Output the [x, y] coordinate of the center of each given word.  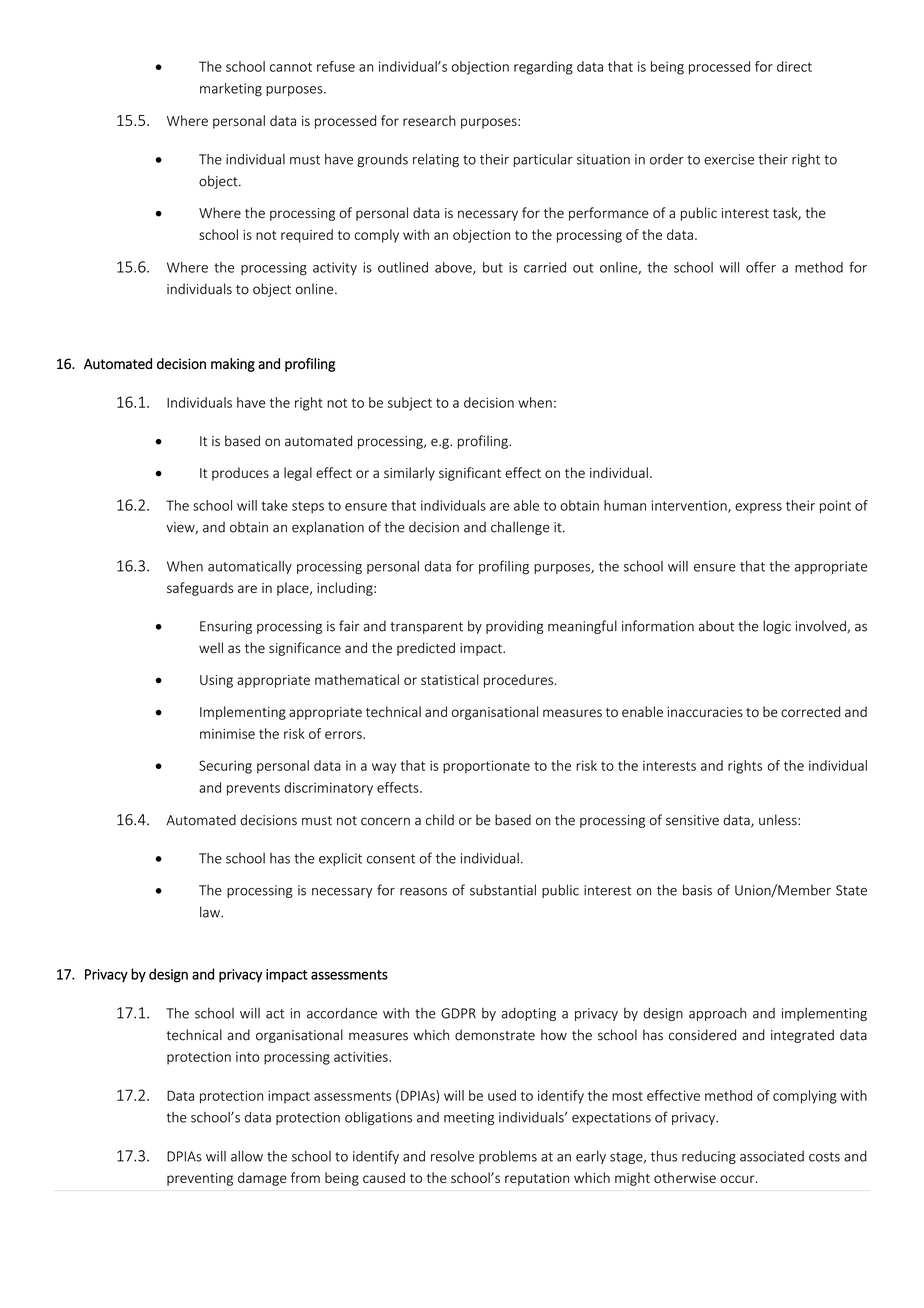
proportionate [486, 767]
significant [470, 474]
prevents [253, 789]
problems [508, 1157]
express [758, 508]
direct [794, 66]
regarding [543, 68]
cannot [291, 67]
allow [247, 1156]
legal [298, 474]
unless [779, 820]
